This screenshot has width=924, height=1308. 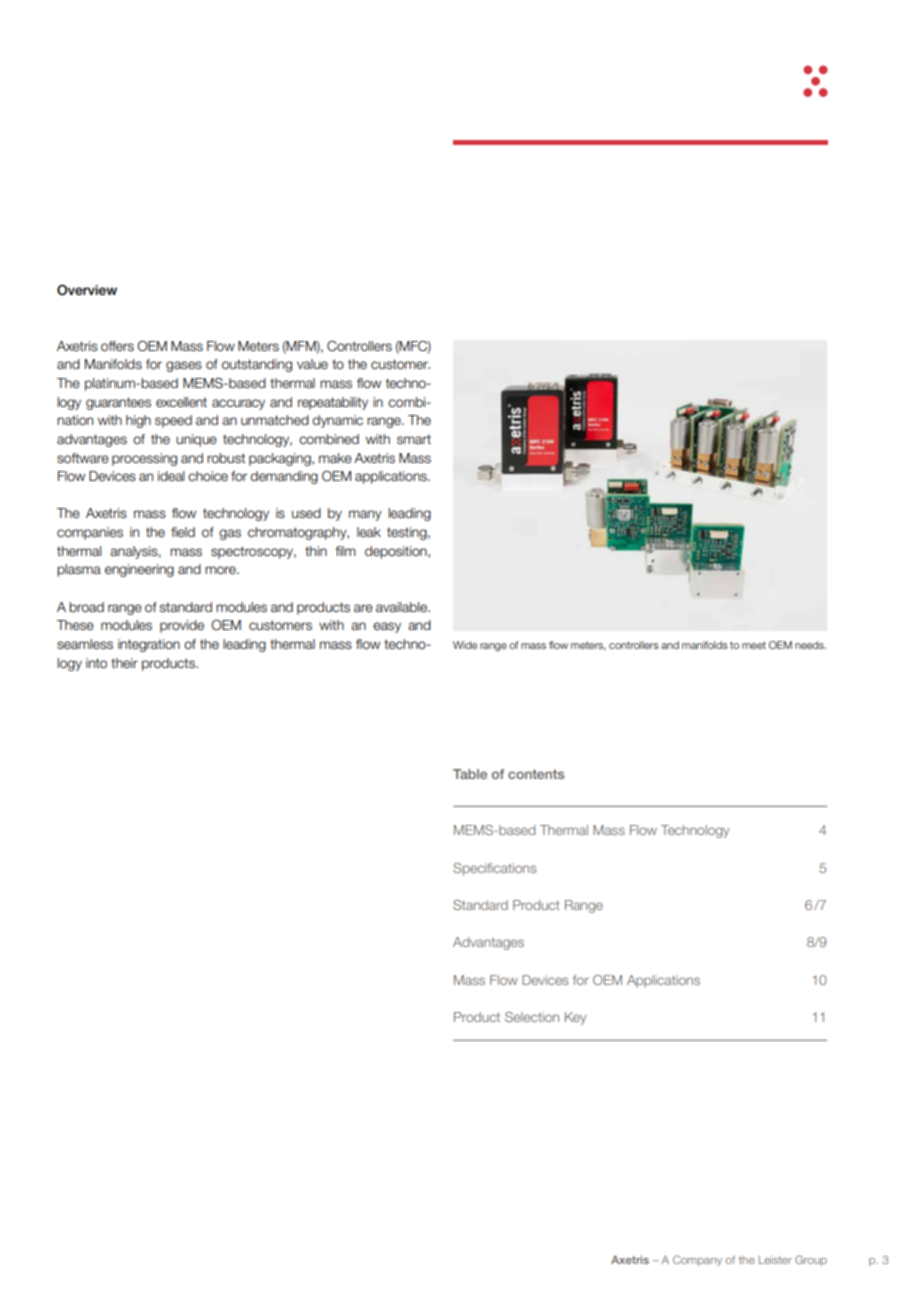 I want to click on contents, so click(x=536, y=774).
